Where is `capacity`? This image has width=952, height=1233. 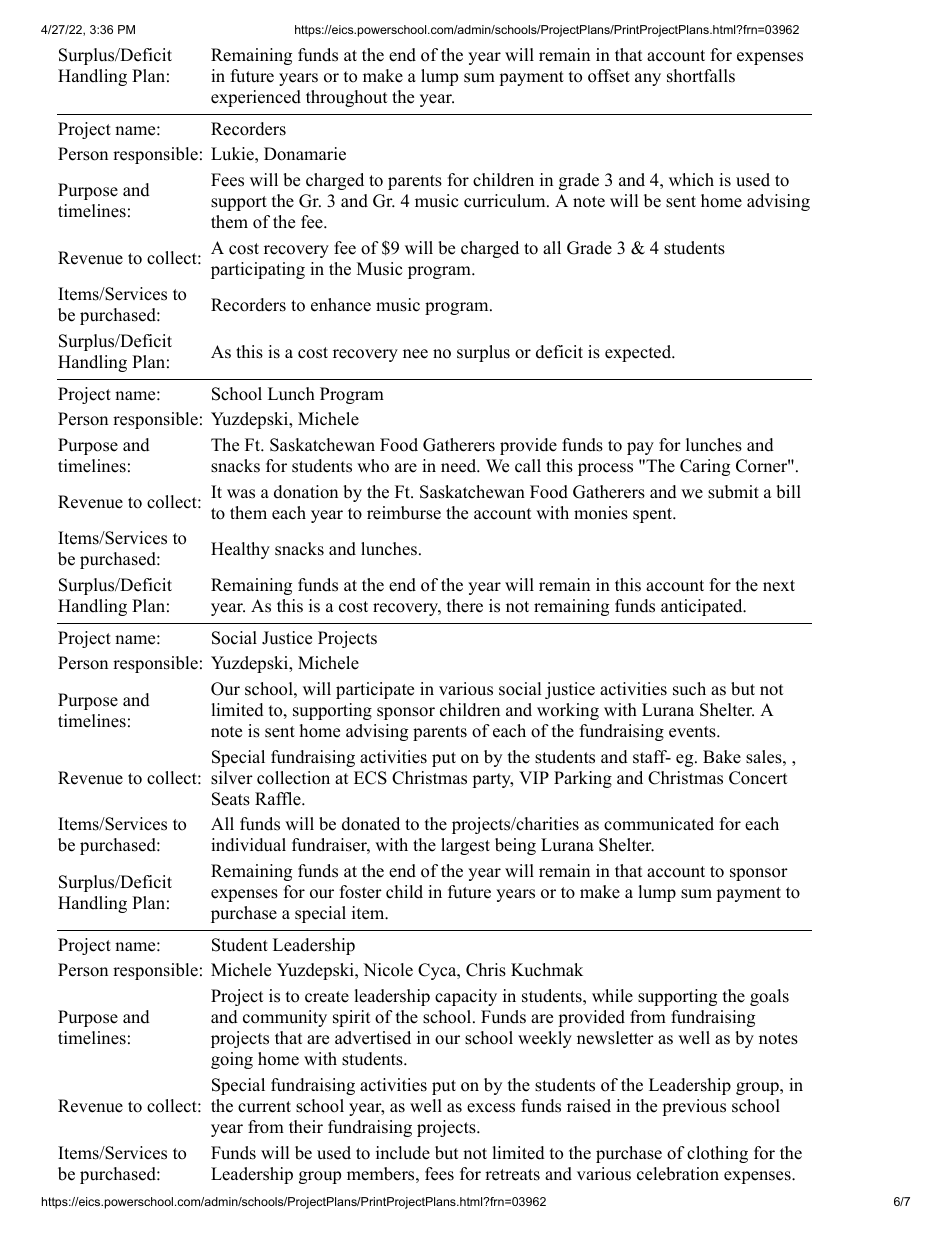 capacity is located at coordinates (466, 997).
